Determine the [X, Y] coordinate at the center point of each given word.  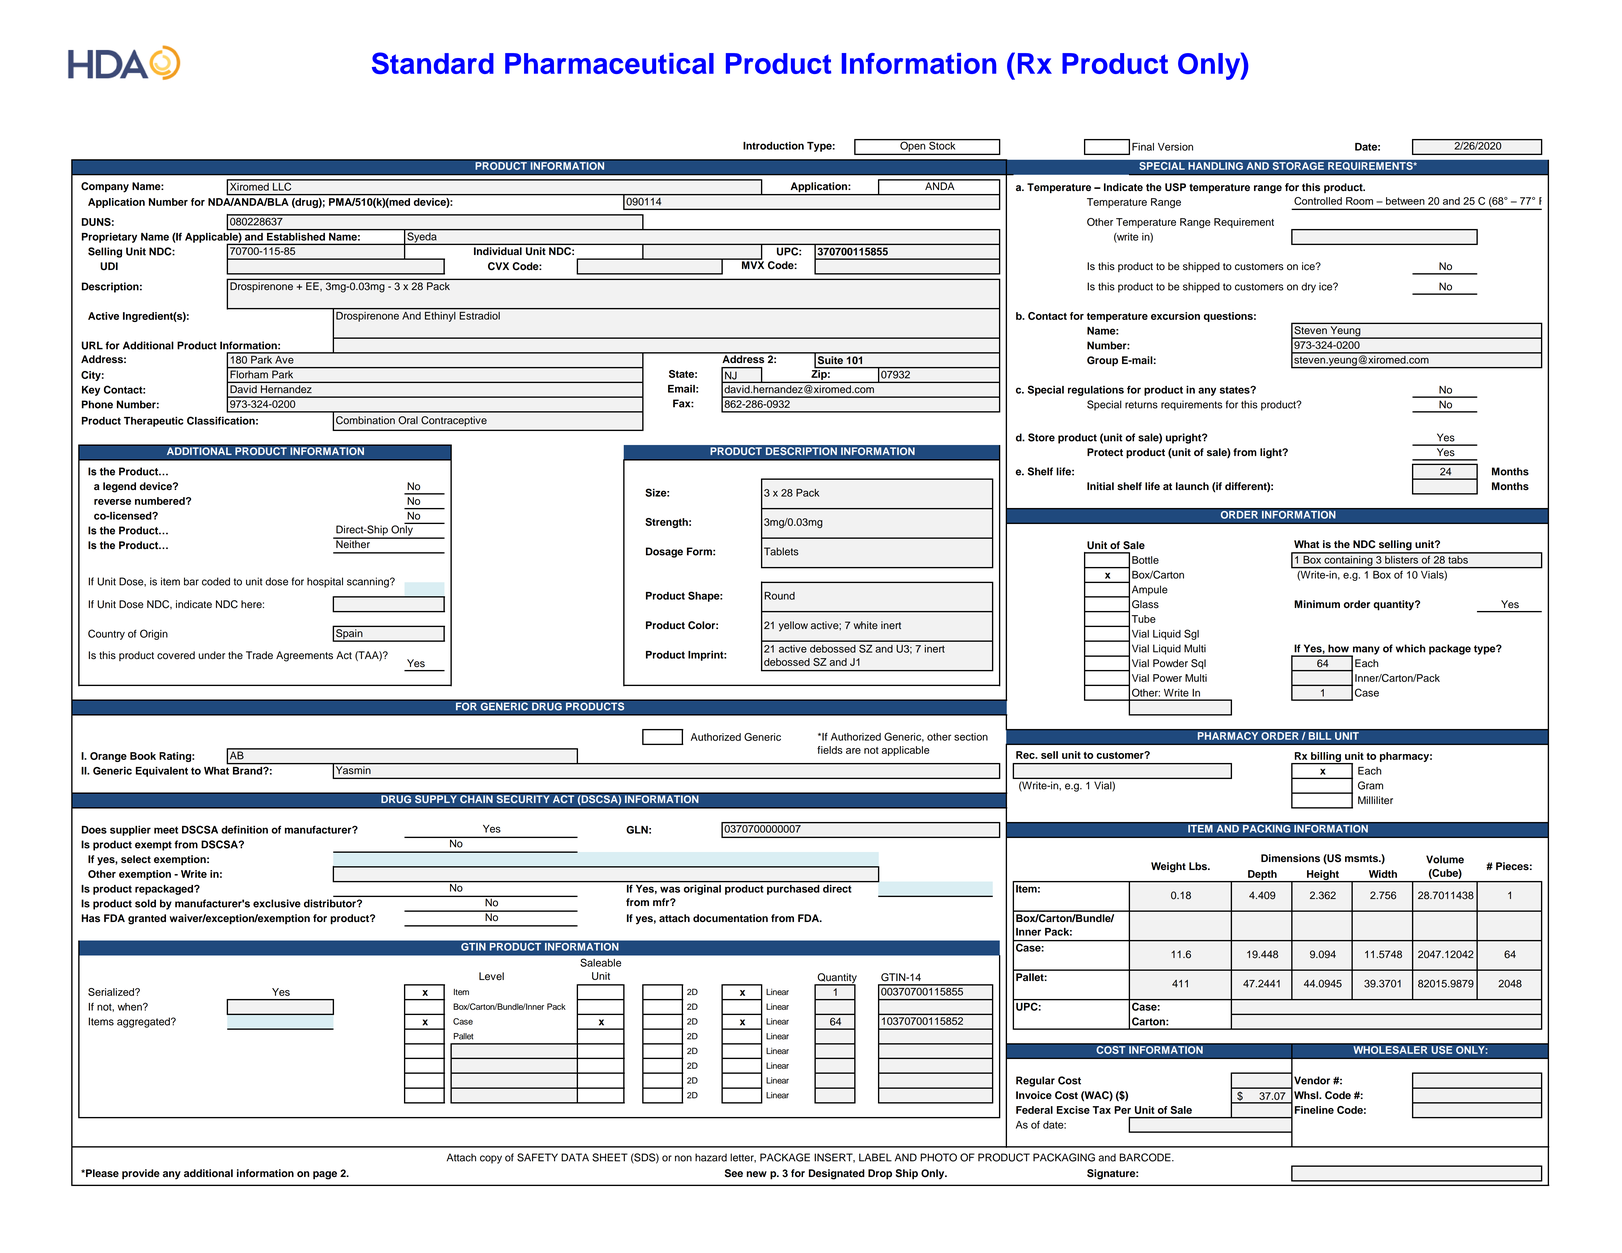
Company [105, 187]
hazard [711, 1157]
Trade [259, 655]
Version [1175, 147]
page [325, 1175]
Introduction [773, 146]
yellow [793, 626]
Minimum [1317, 604]
